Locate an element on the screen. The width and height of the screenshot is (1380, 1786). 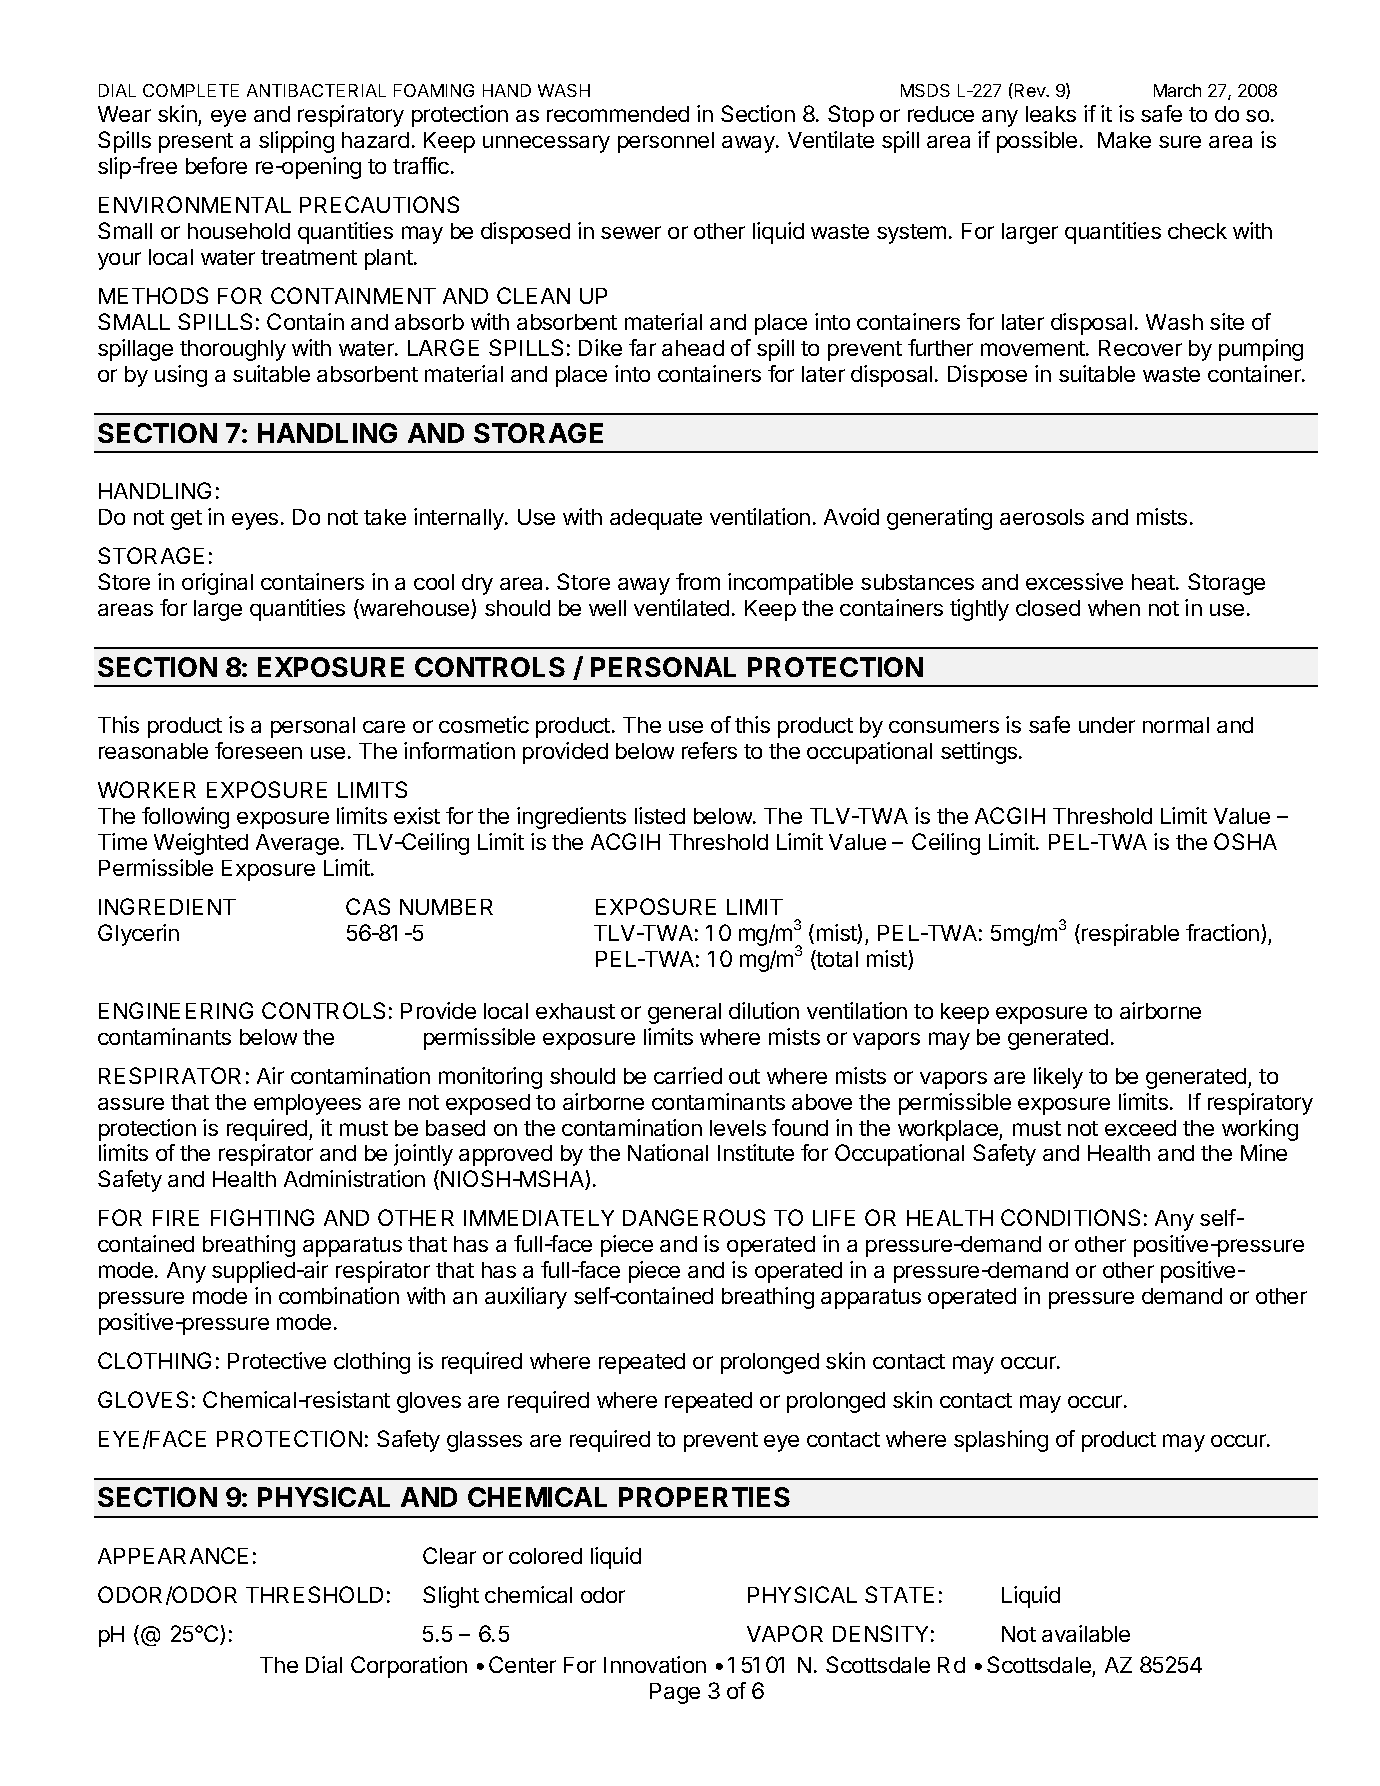
listed is located at coordinates (660, 815).
